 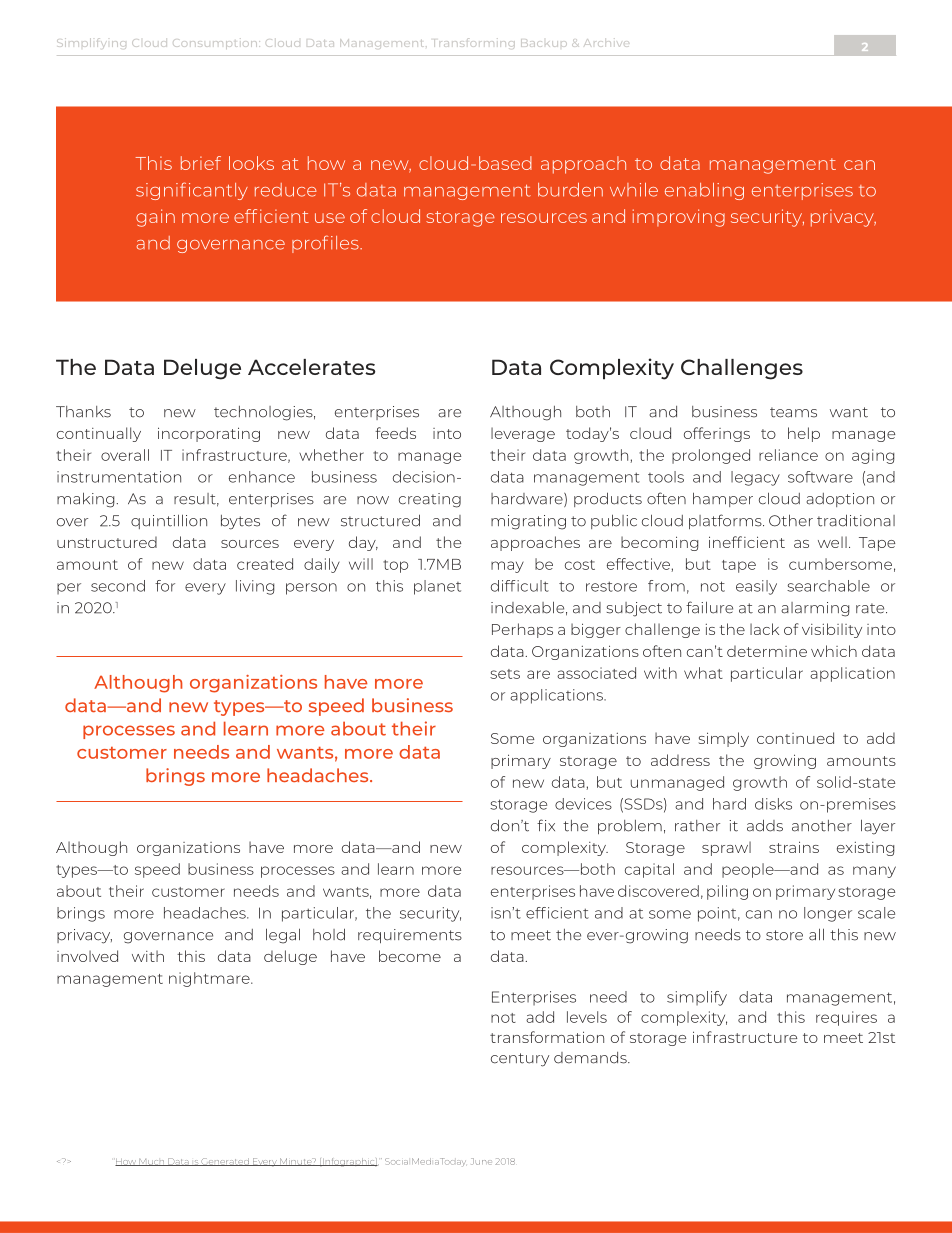 I want to click on Backup, so click(x=544, y=43).
